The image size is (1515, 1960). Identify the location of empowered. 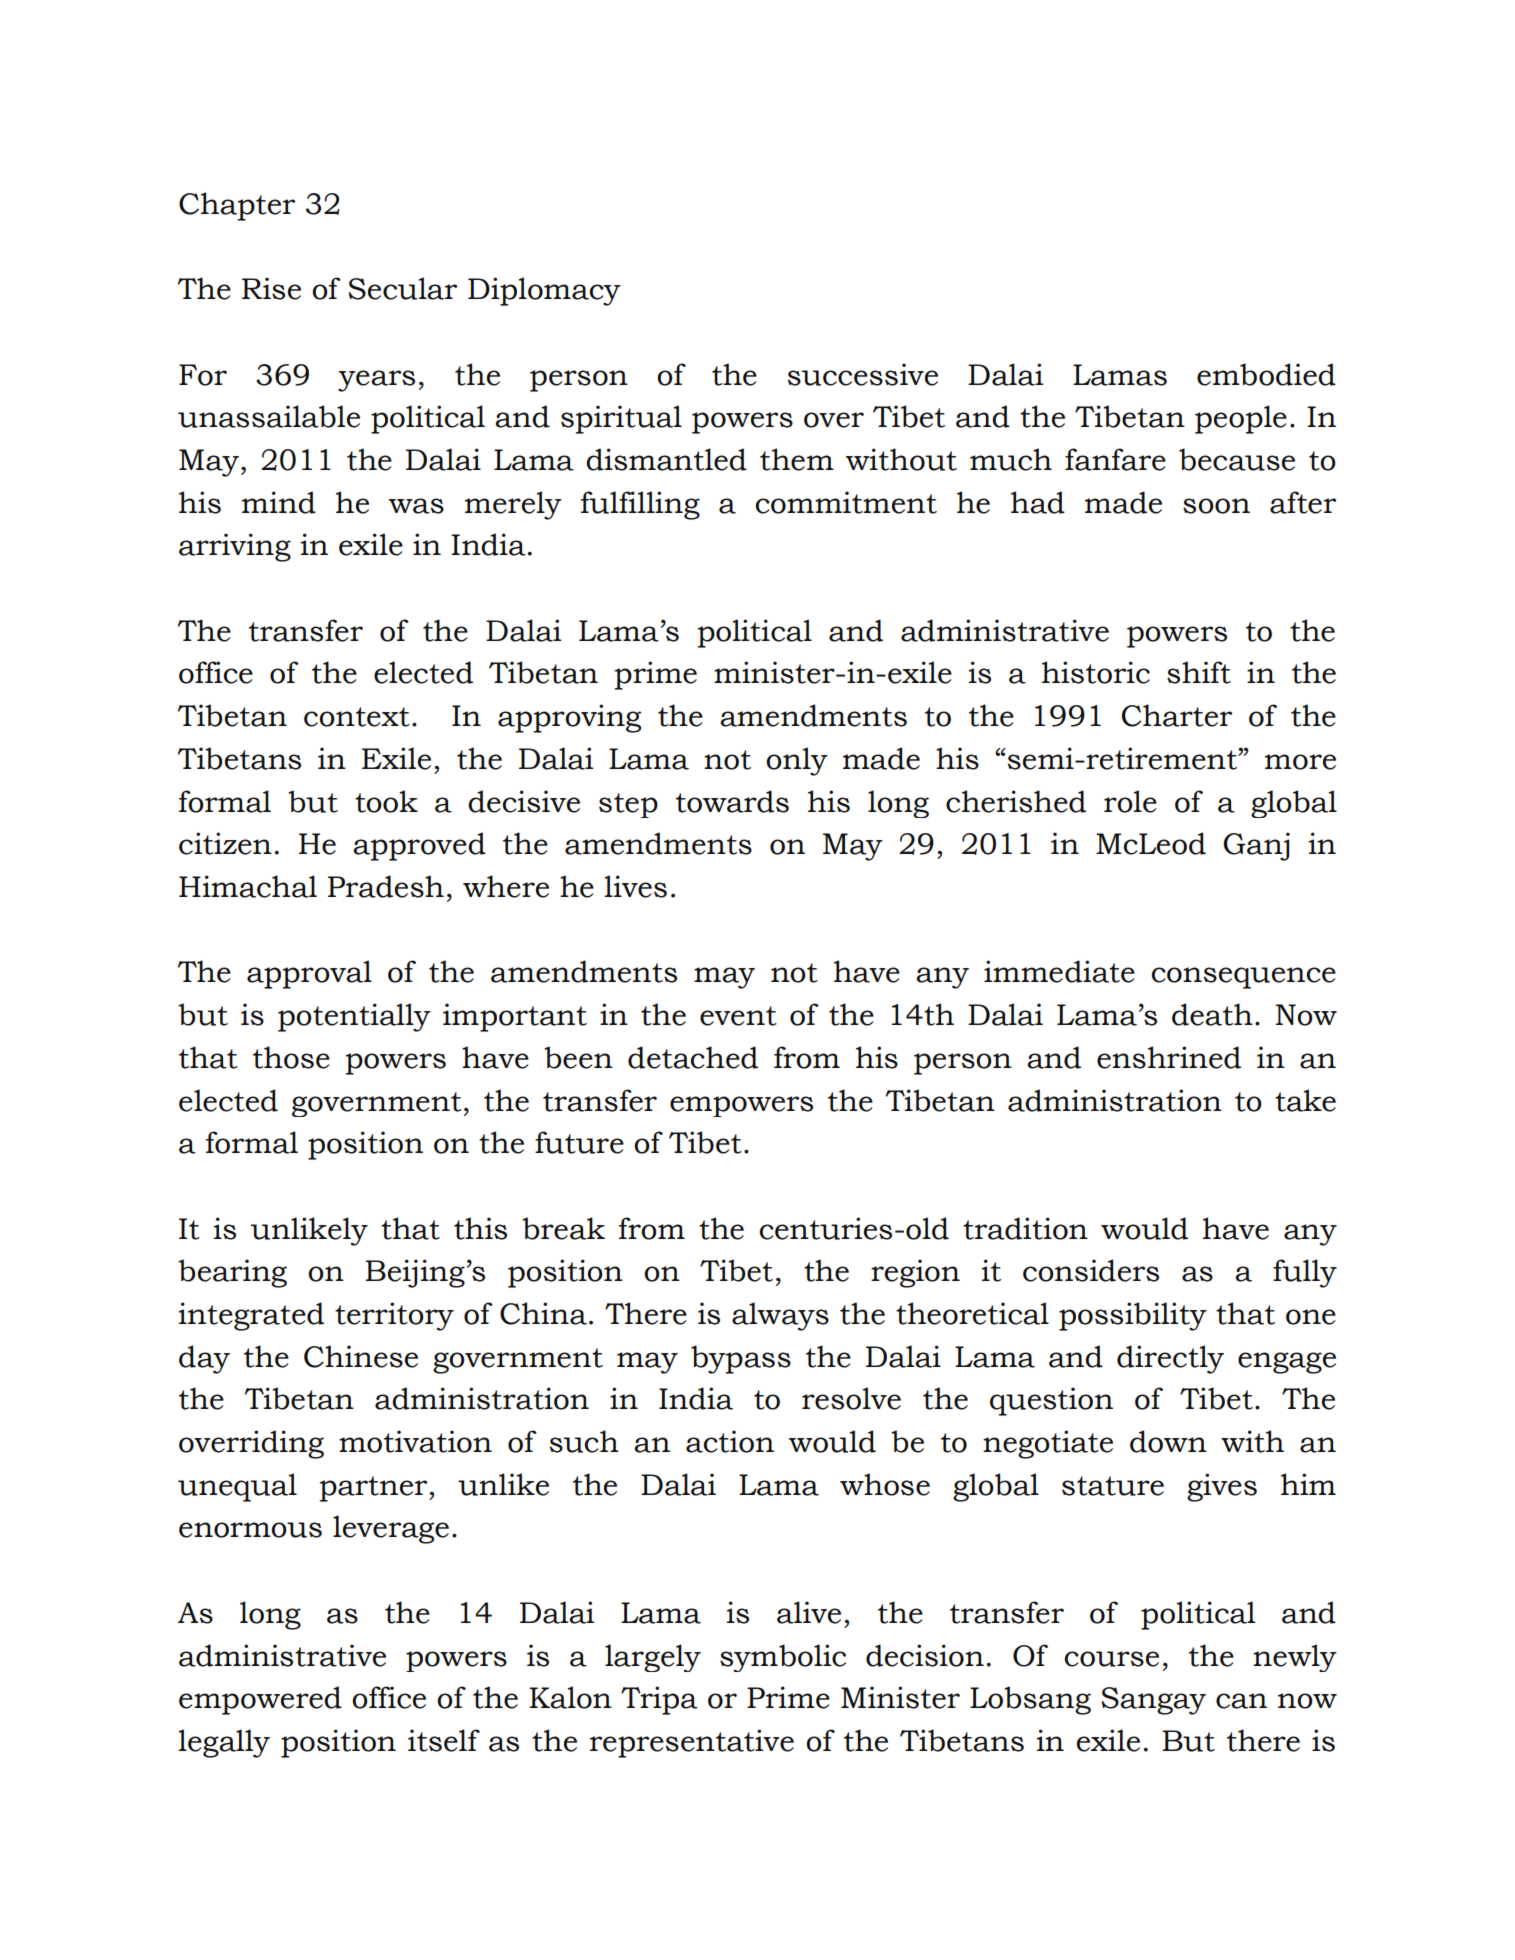
(260, 1700).
